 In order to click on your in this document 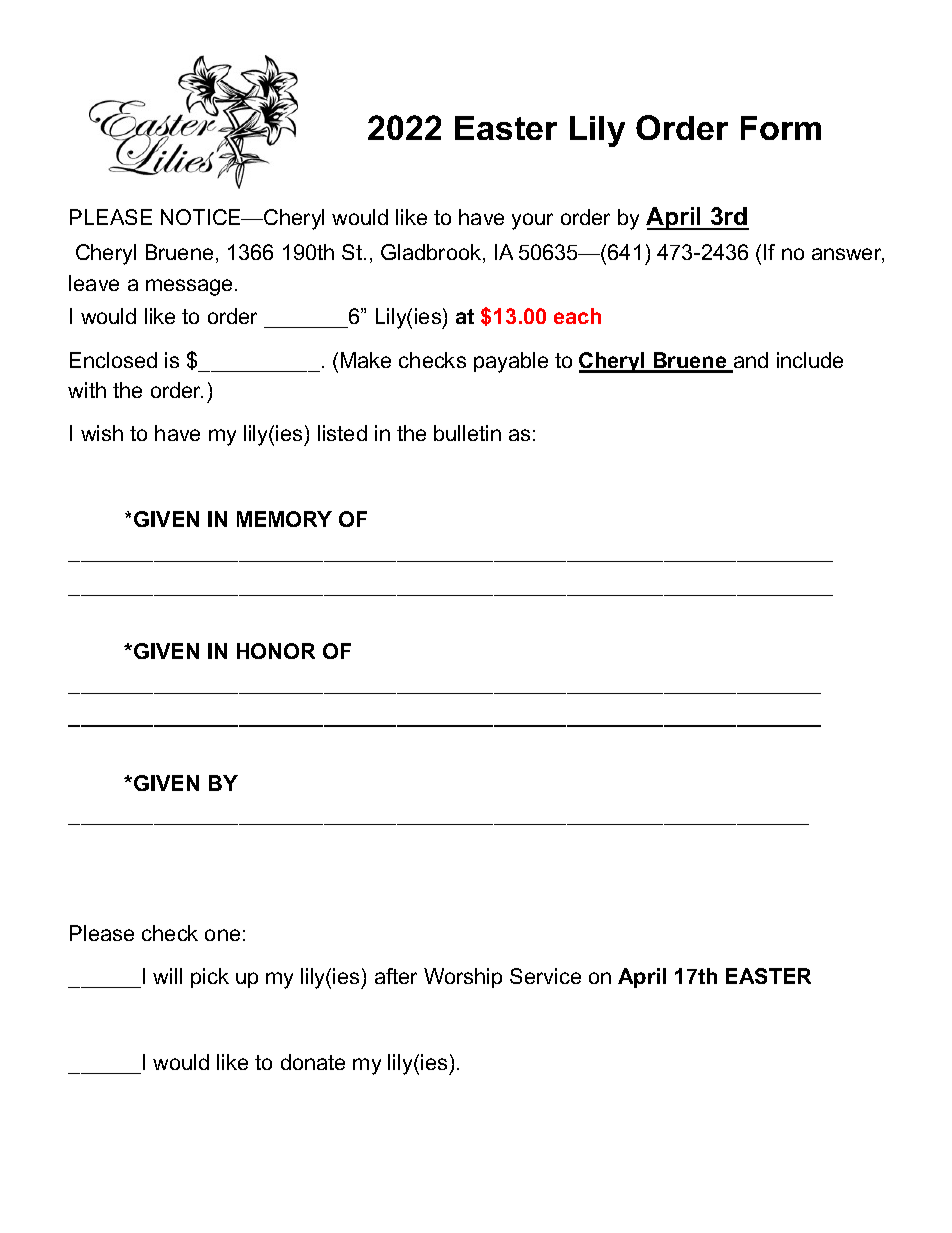, I will do `click(532, 221)`.
